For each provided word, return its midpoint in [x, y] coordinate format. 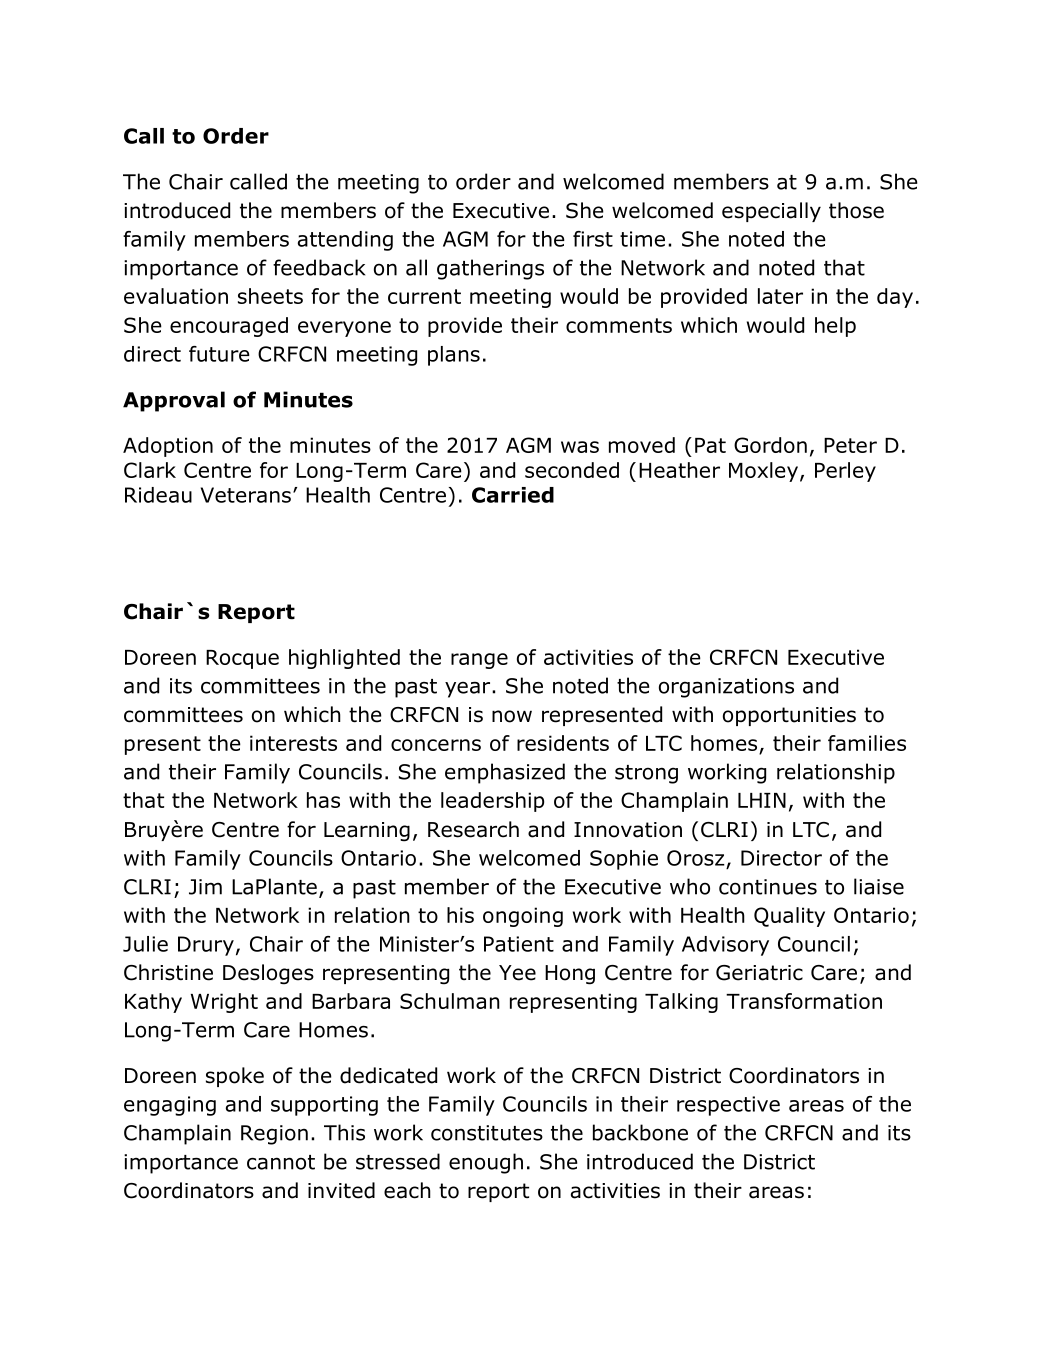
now [512, 716]
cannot [281, 1162]
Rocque [242, 659]
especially [771, 212]
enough [486, 1163]
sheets [270, 296]
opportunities [789, 716]
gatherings [490, 269]
